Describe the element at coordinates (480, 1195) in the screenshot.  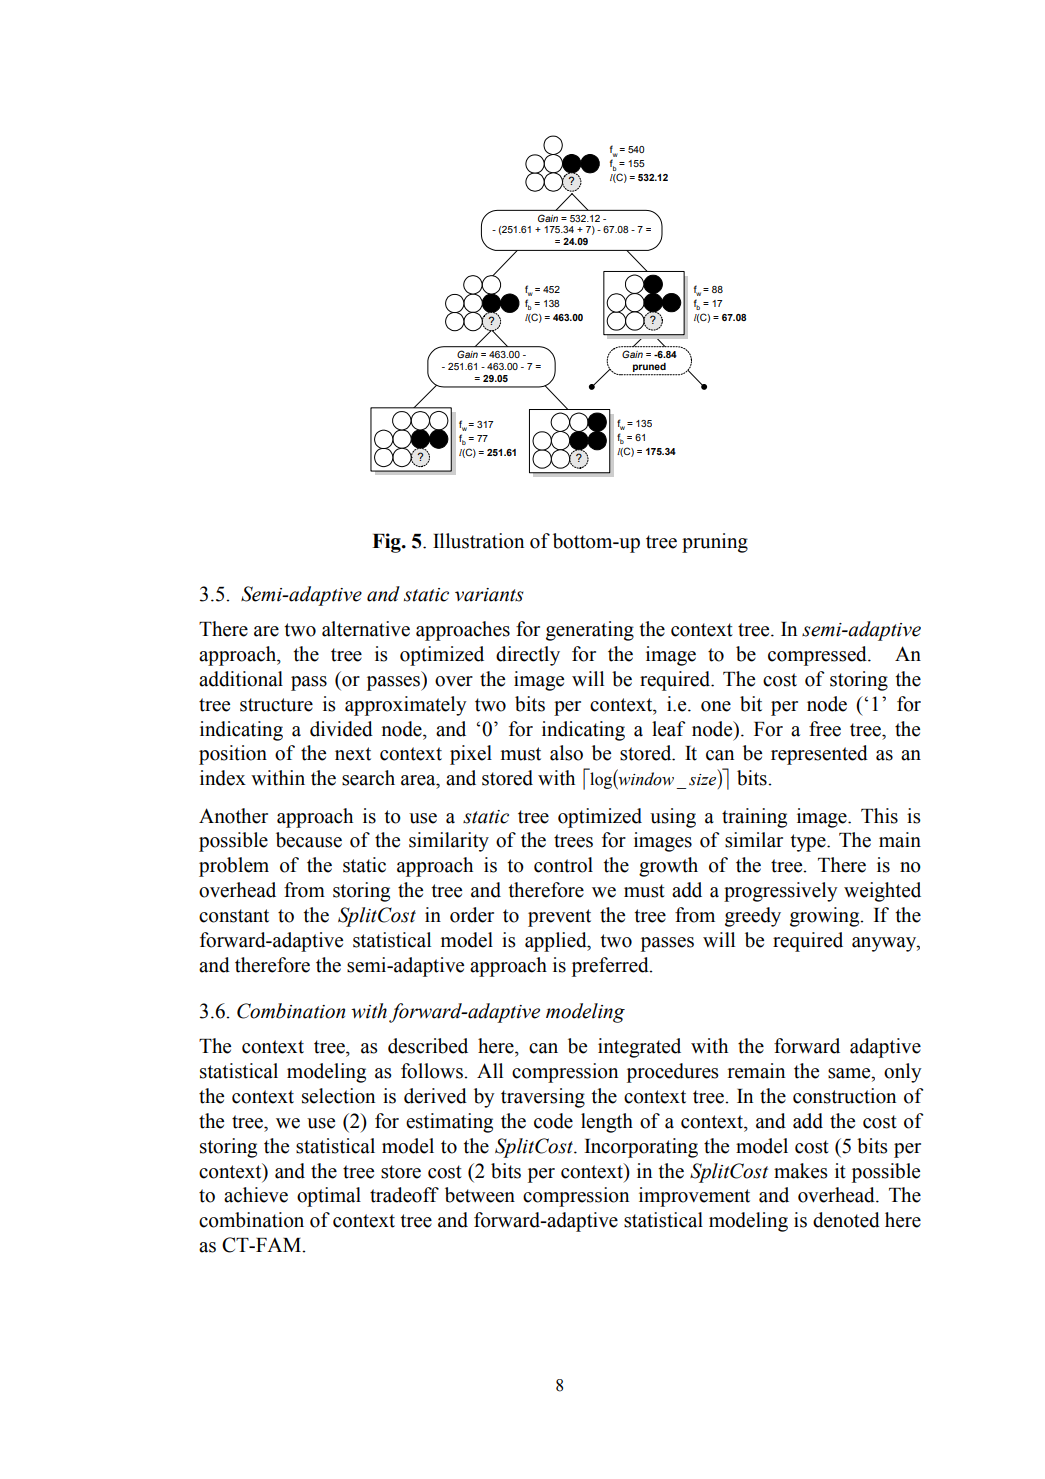
I see `between` at that location.
